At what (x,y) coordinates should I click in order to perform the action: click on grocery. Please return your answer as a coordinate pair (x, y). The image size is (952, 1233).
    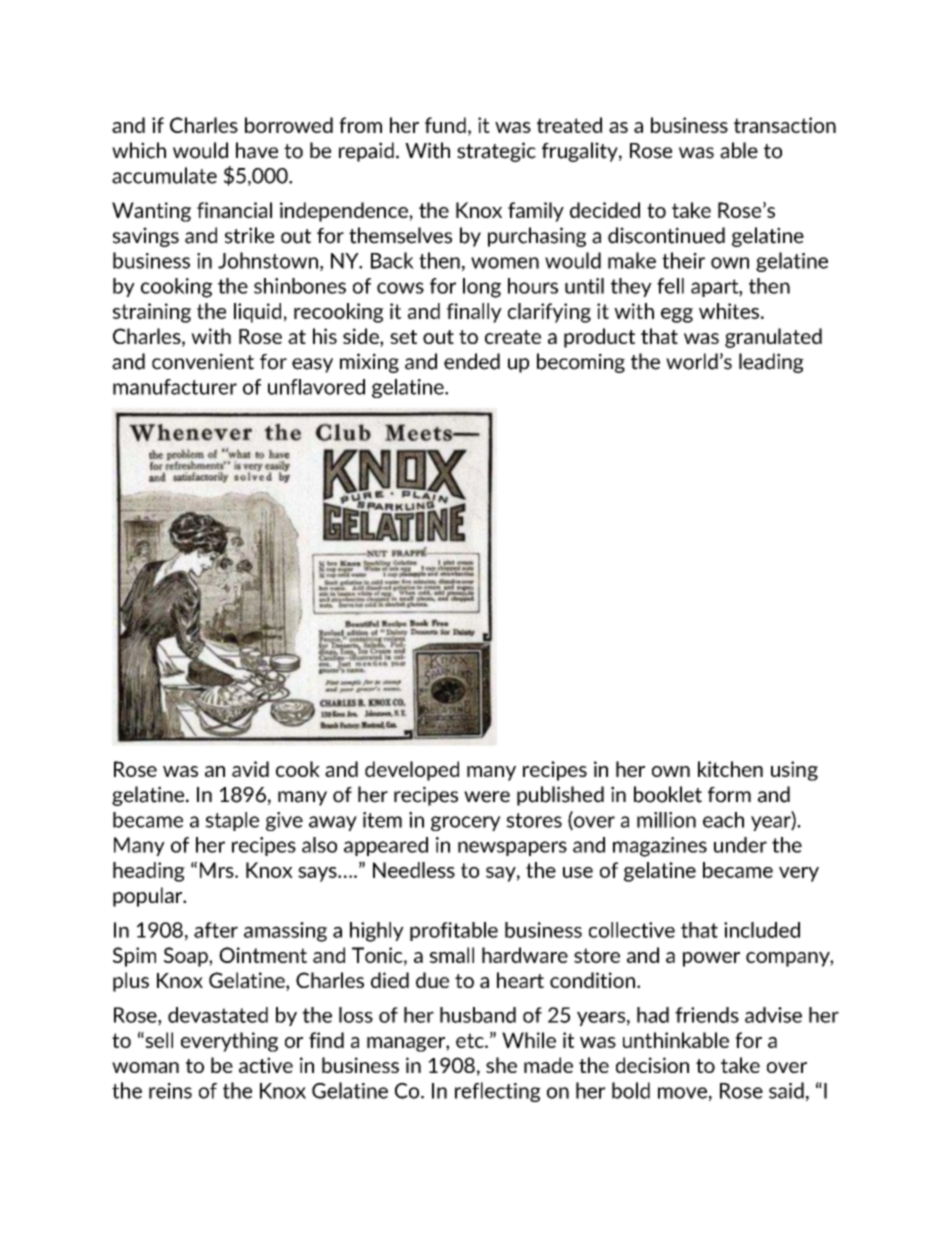
    Looking at the image, I should click on (466, 823).
